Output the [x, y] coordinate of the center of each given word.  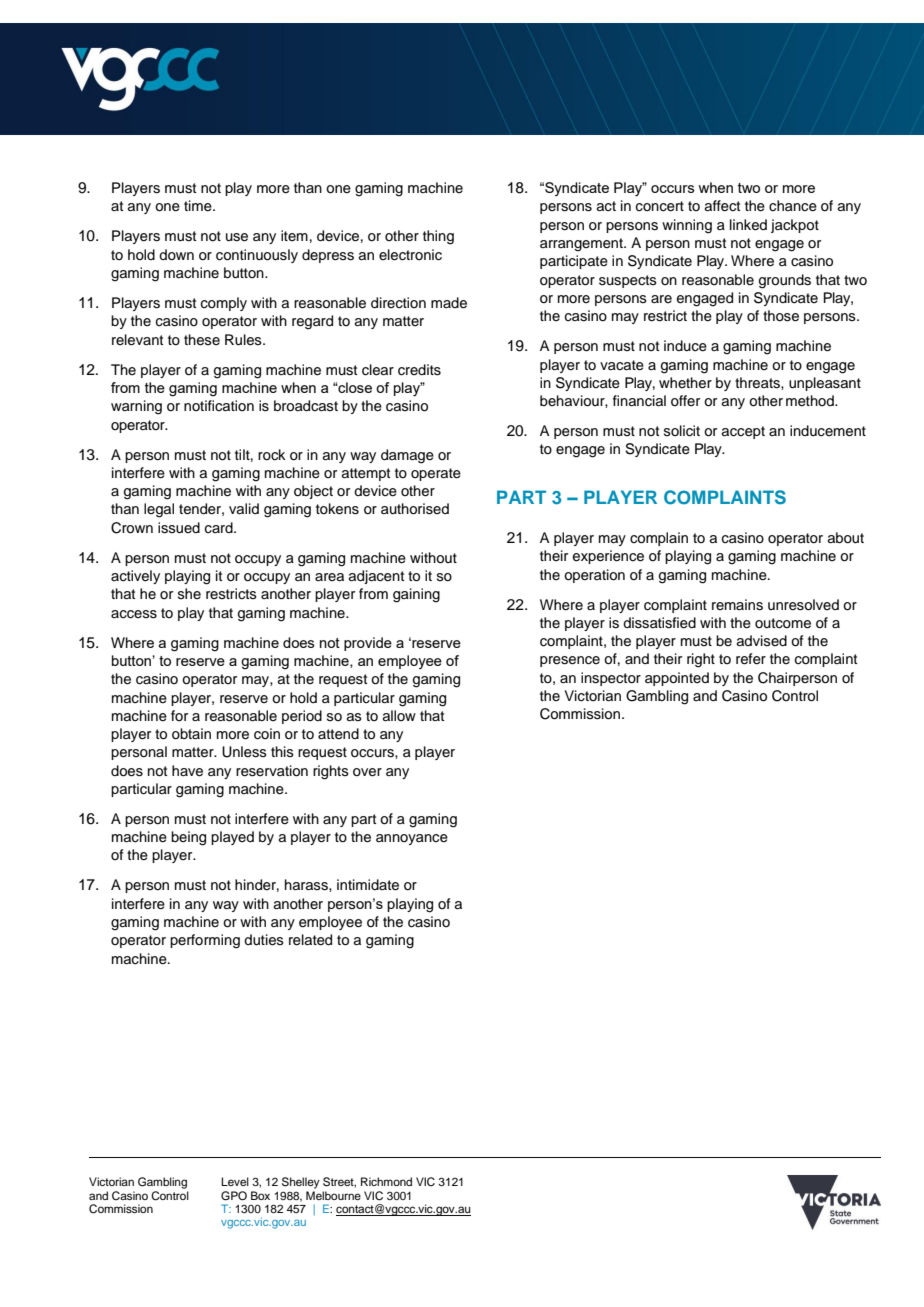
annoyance [412, 839]
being [188, 838]
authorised [415, 509]
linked [748, 225]
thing [438, 237]
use [237, 237]
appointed [677, 679]
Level [235, 1181]
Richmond [386, 1181]
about [846, 538]
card [220, 528]
